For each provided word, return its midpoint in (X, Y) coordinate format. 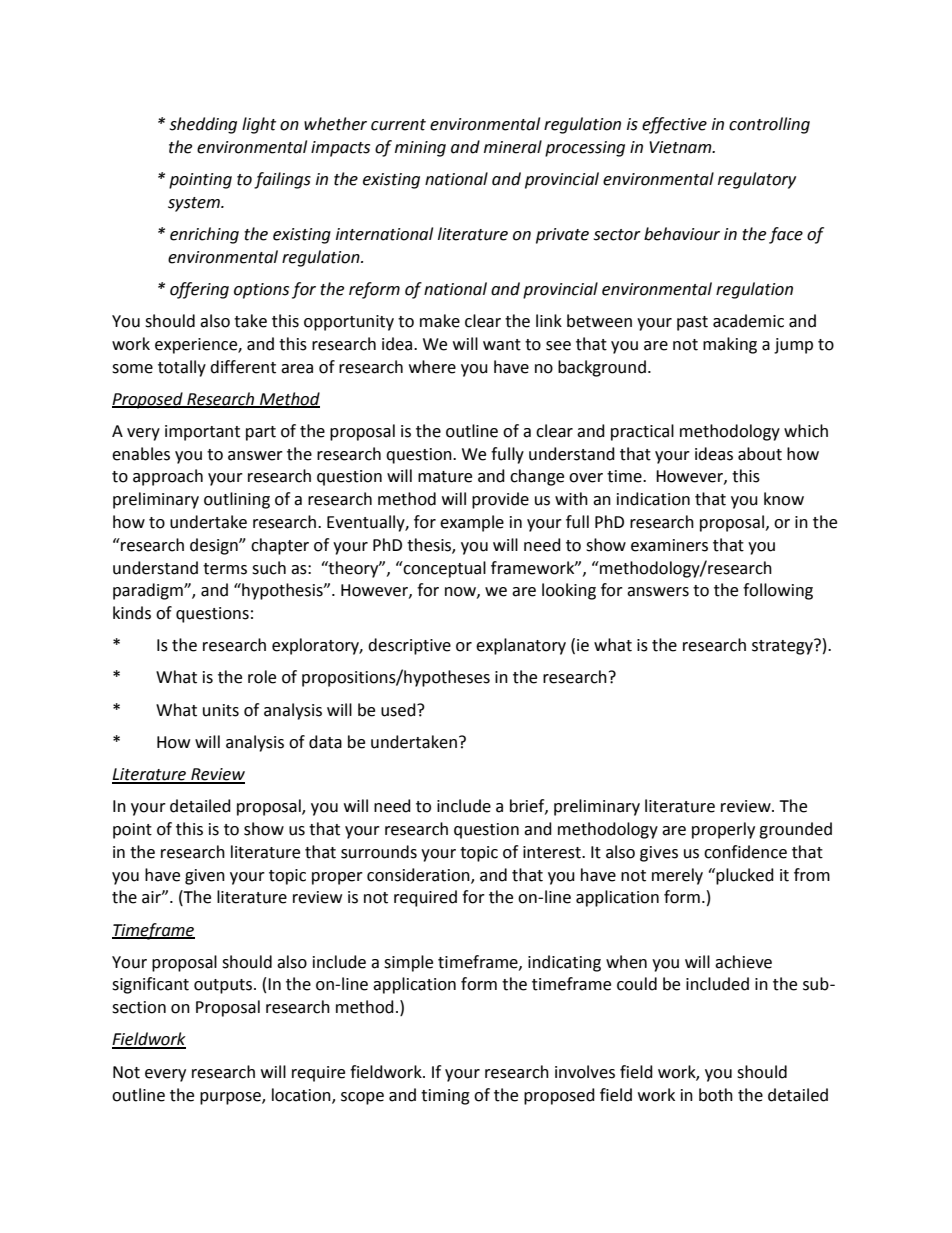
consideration (419, 875)
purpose (231, 1098)
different (243, 367)
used (399, 710)
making (730, 345)
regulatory (757, 180)
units (221, 710)
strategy (783, 647)
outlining (237, 500)
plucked (744, 876)
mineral (513, 147)
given (205, 877)
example (472, 523)
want (502, 345)
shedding (203, 125)
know (784, 499)
